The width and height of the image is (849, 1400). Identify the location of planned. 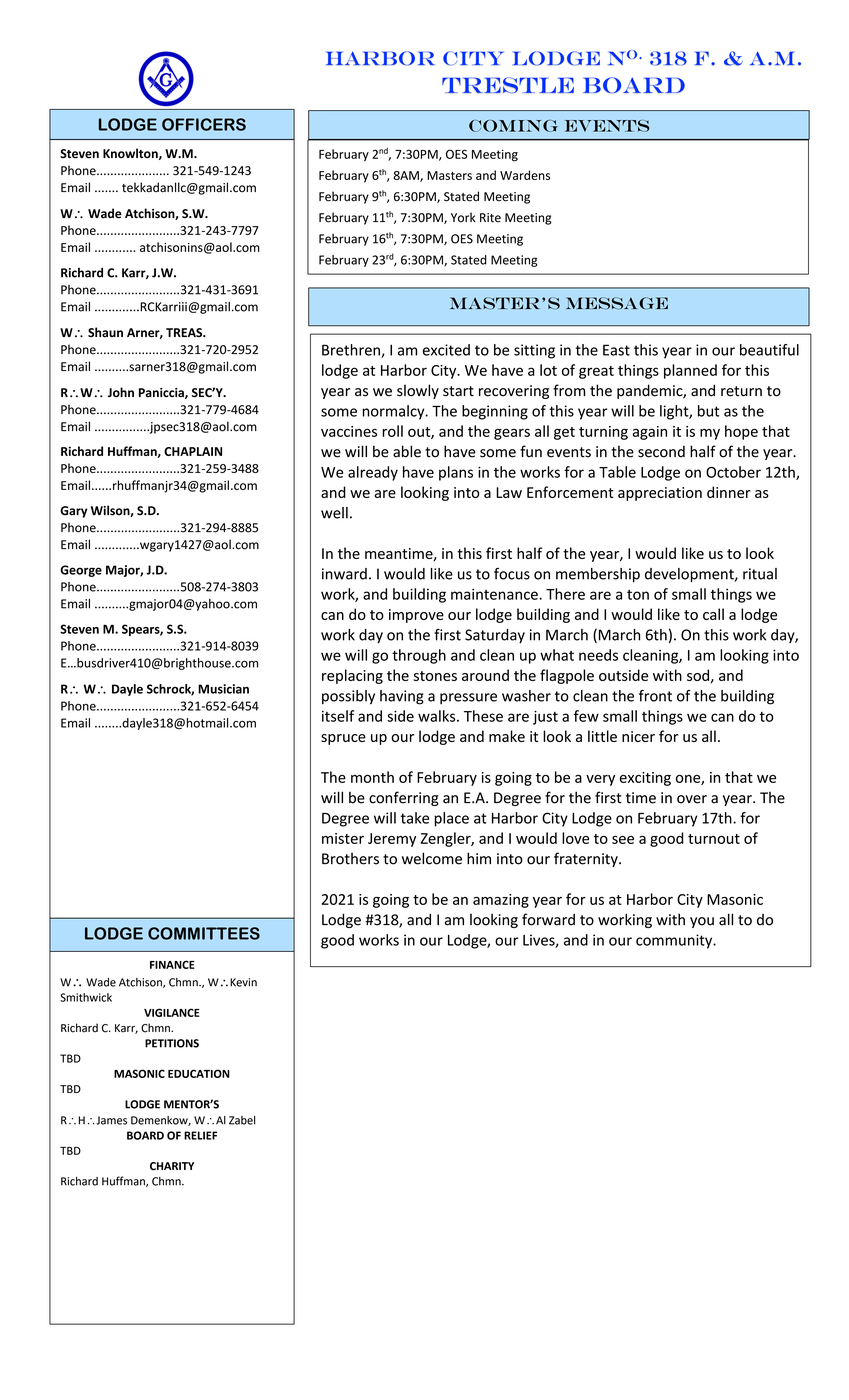
(690, 371).
